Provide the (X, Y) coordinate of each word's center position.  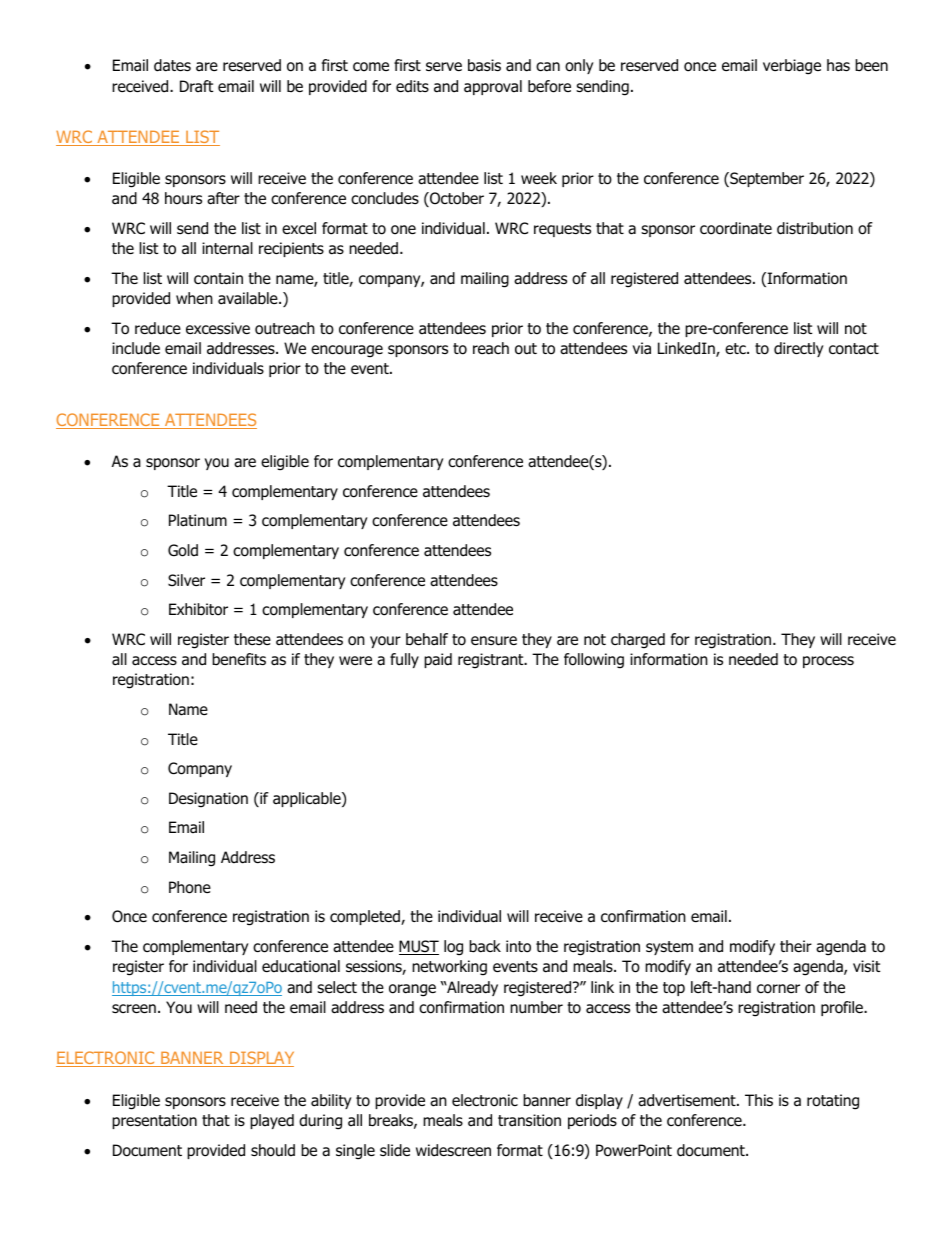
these (252, 639)
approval (493, 87)
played (272, 1121)
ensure (494, 641)
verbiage (792, 67)
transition (529, 1120)
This (759, 1100)
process (828, 662)
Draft (196, 86)
